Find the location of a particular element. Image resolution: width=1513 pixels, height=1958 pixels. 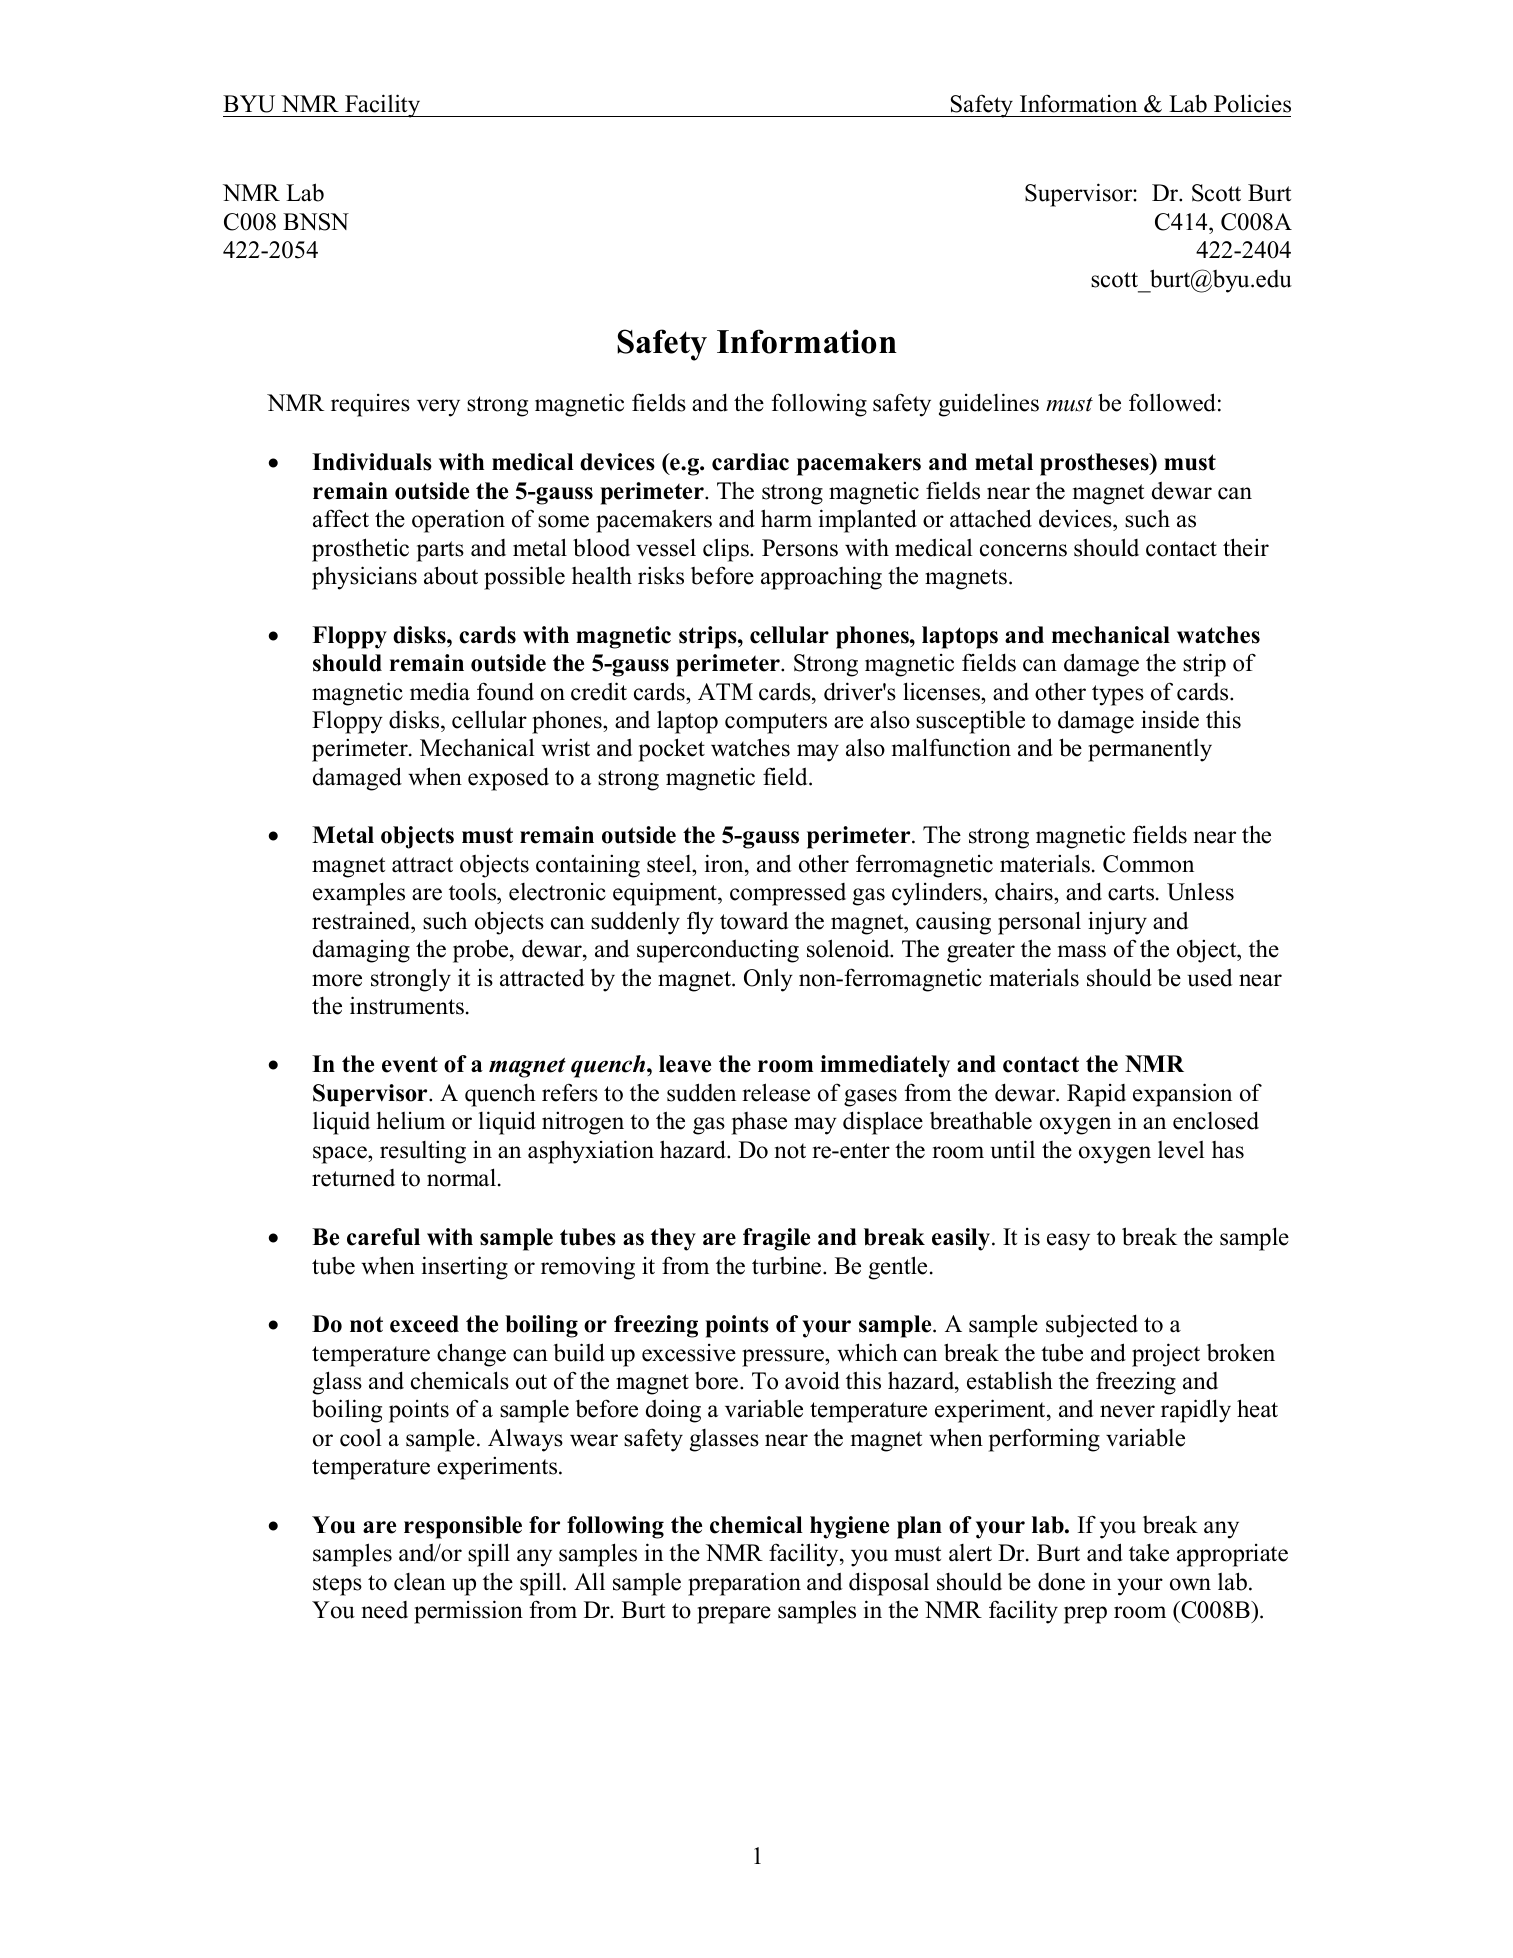

helium is located at coordinates (410, 1121).
